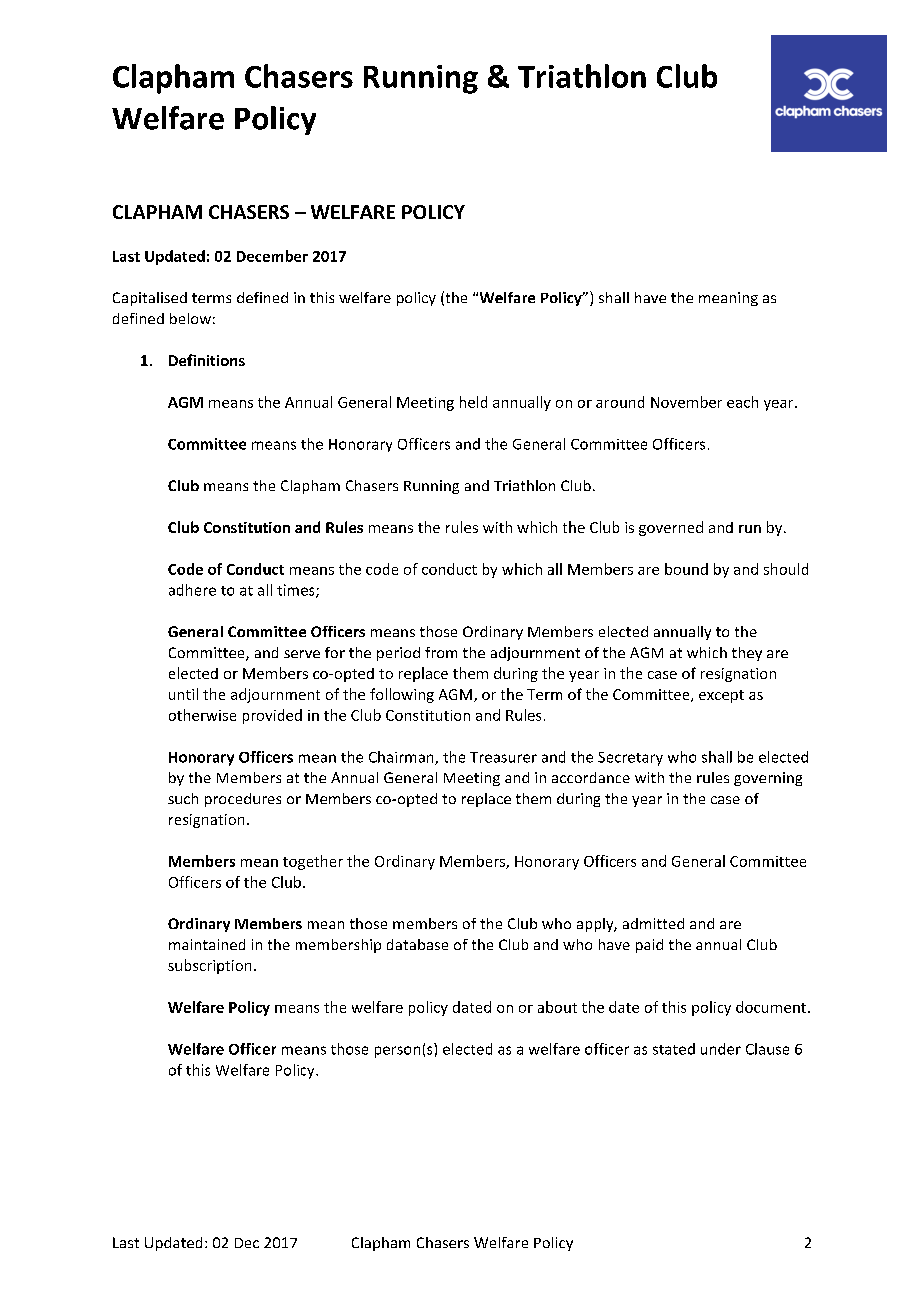  Describe the element at coordinates (671, 528) in the screenshot. I see `governed` at that location.
